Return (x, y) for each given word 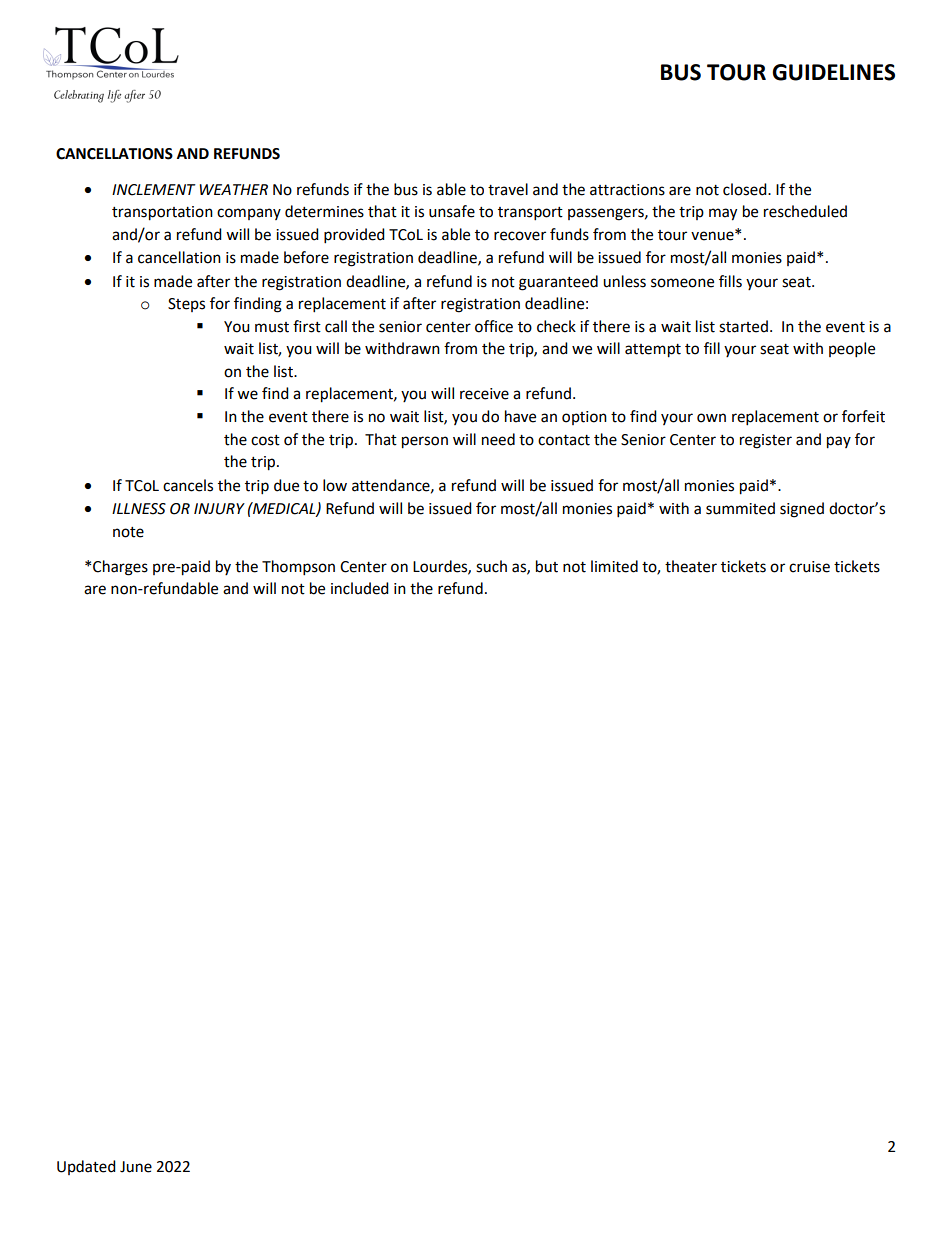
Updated (86, 1167)
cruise (809, 567)
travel (508, 189)
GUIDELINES (833, 72)
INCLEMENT (154, 190)
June (136, 1167)
